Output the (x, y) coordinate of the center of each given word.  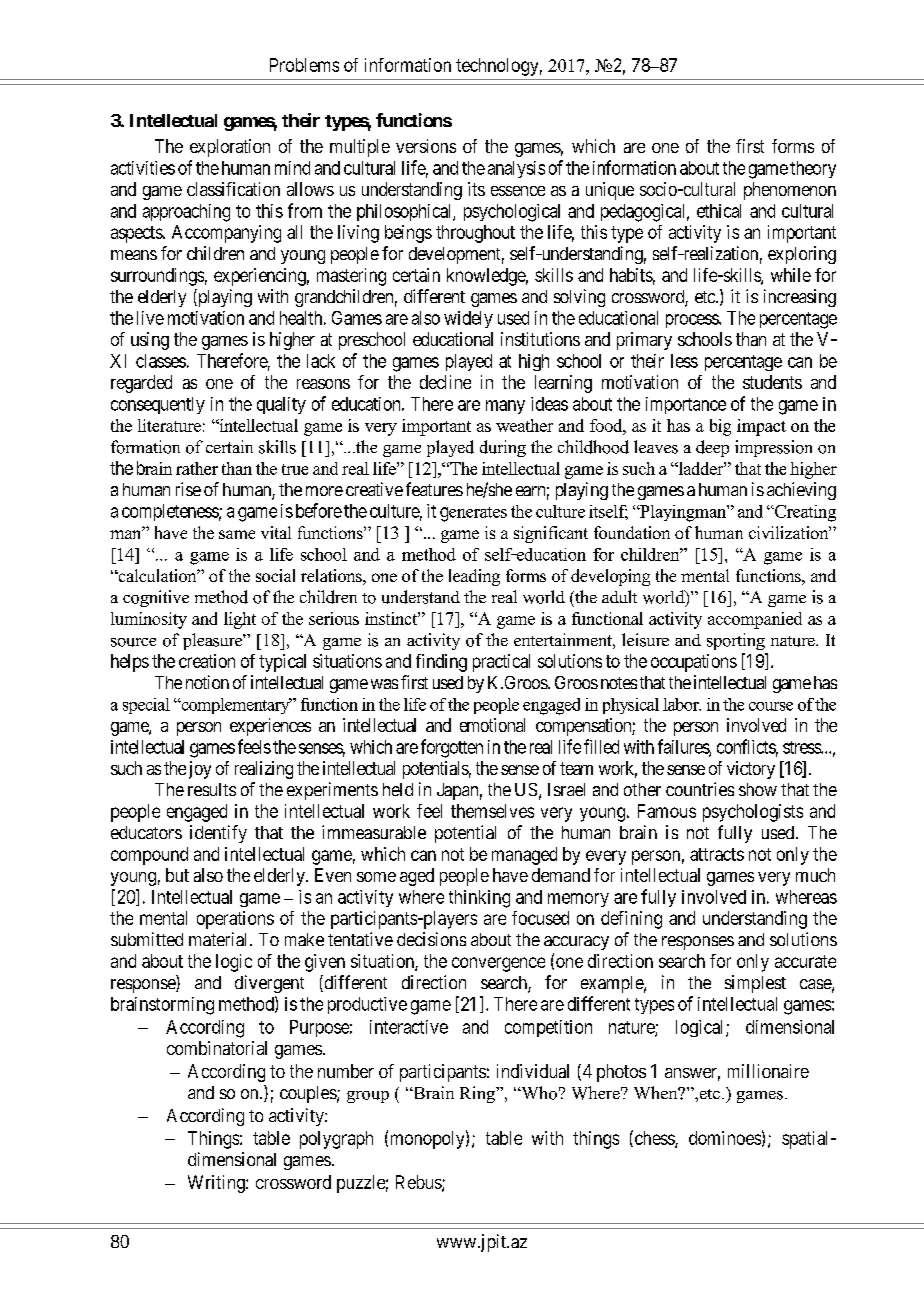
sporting (736, 641)
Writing (217, 1184)
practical (501, 663)
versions (426, 146)
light (240, 620)
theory (813, 169)
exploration (230, 148)
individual (533, 1071)
